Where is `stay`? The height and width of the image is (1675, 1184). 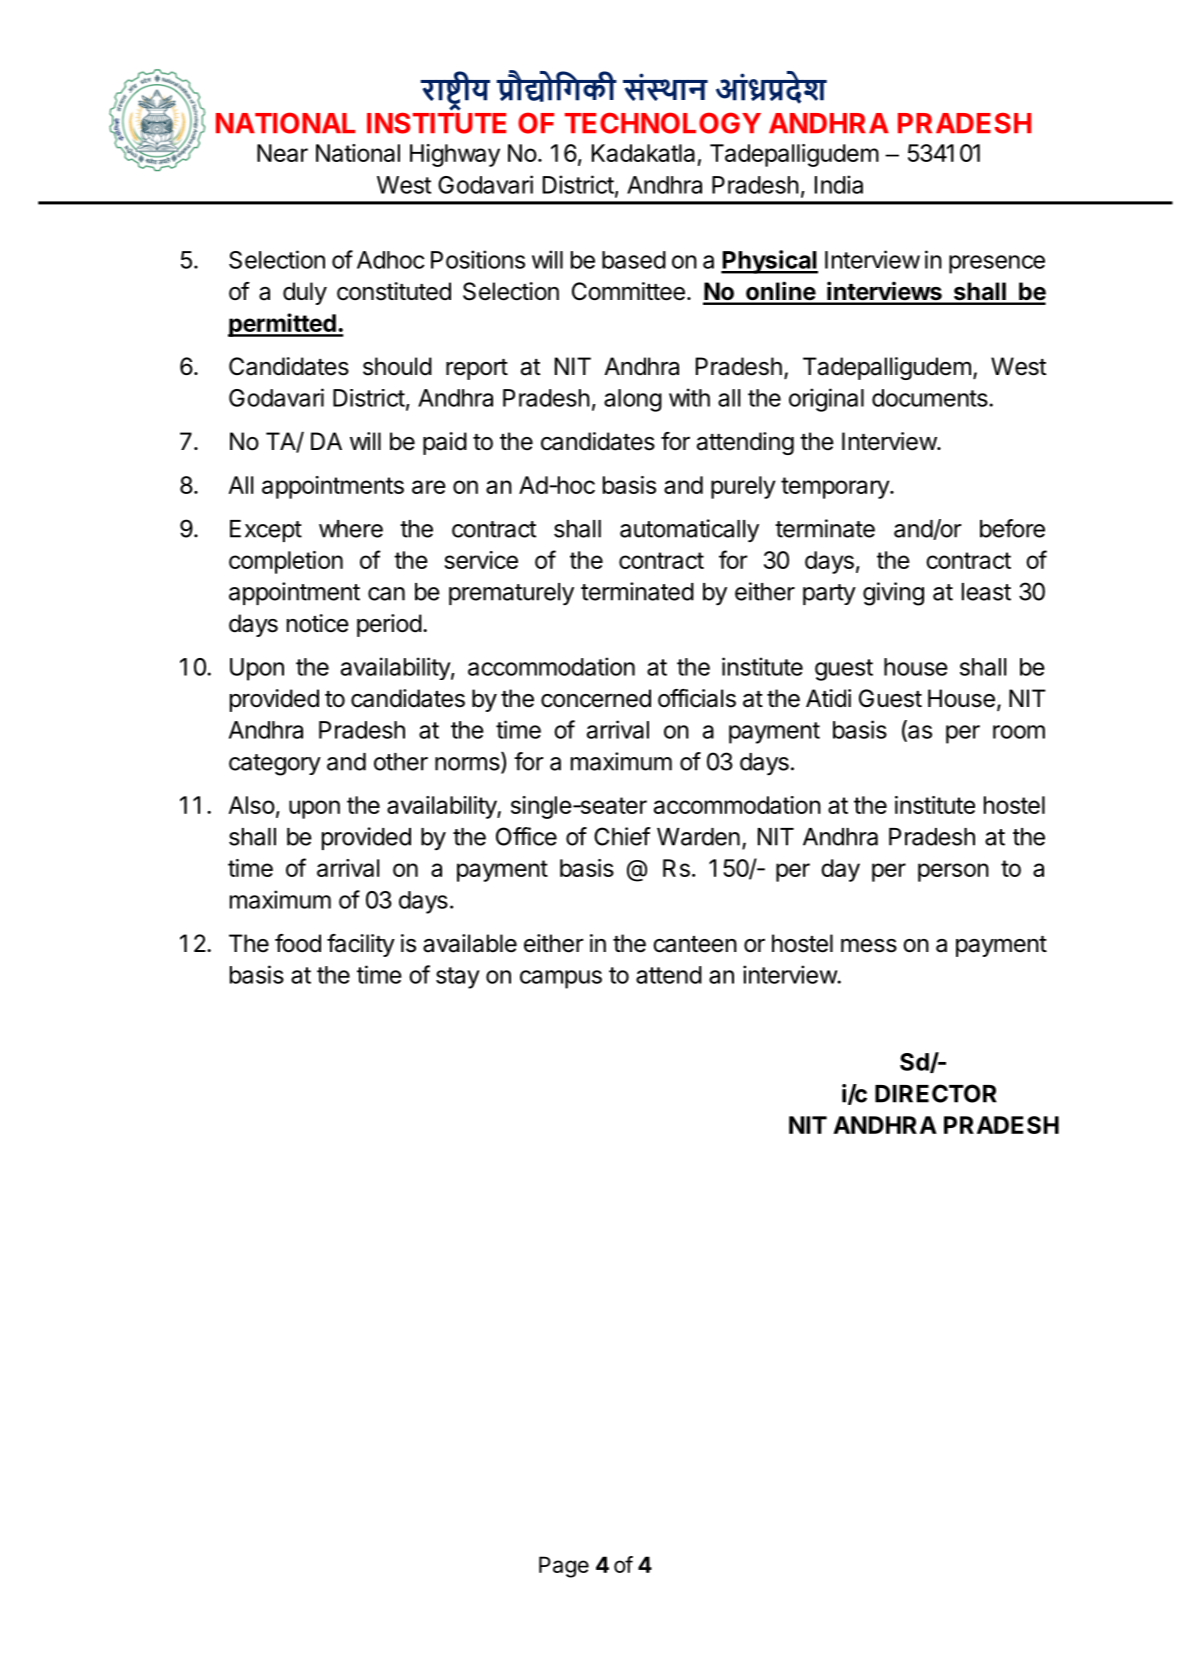
stay is located at coordinates (458, 978).
